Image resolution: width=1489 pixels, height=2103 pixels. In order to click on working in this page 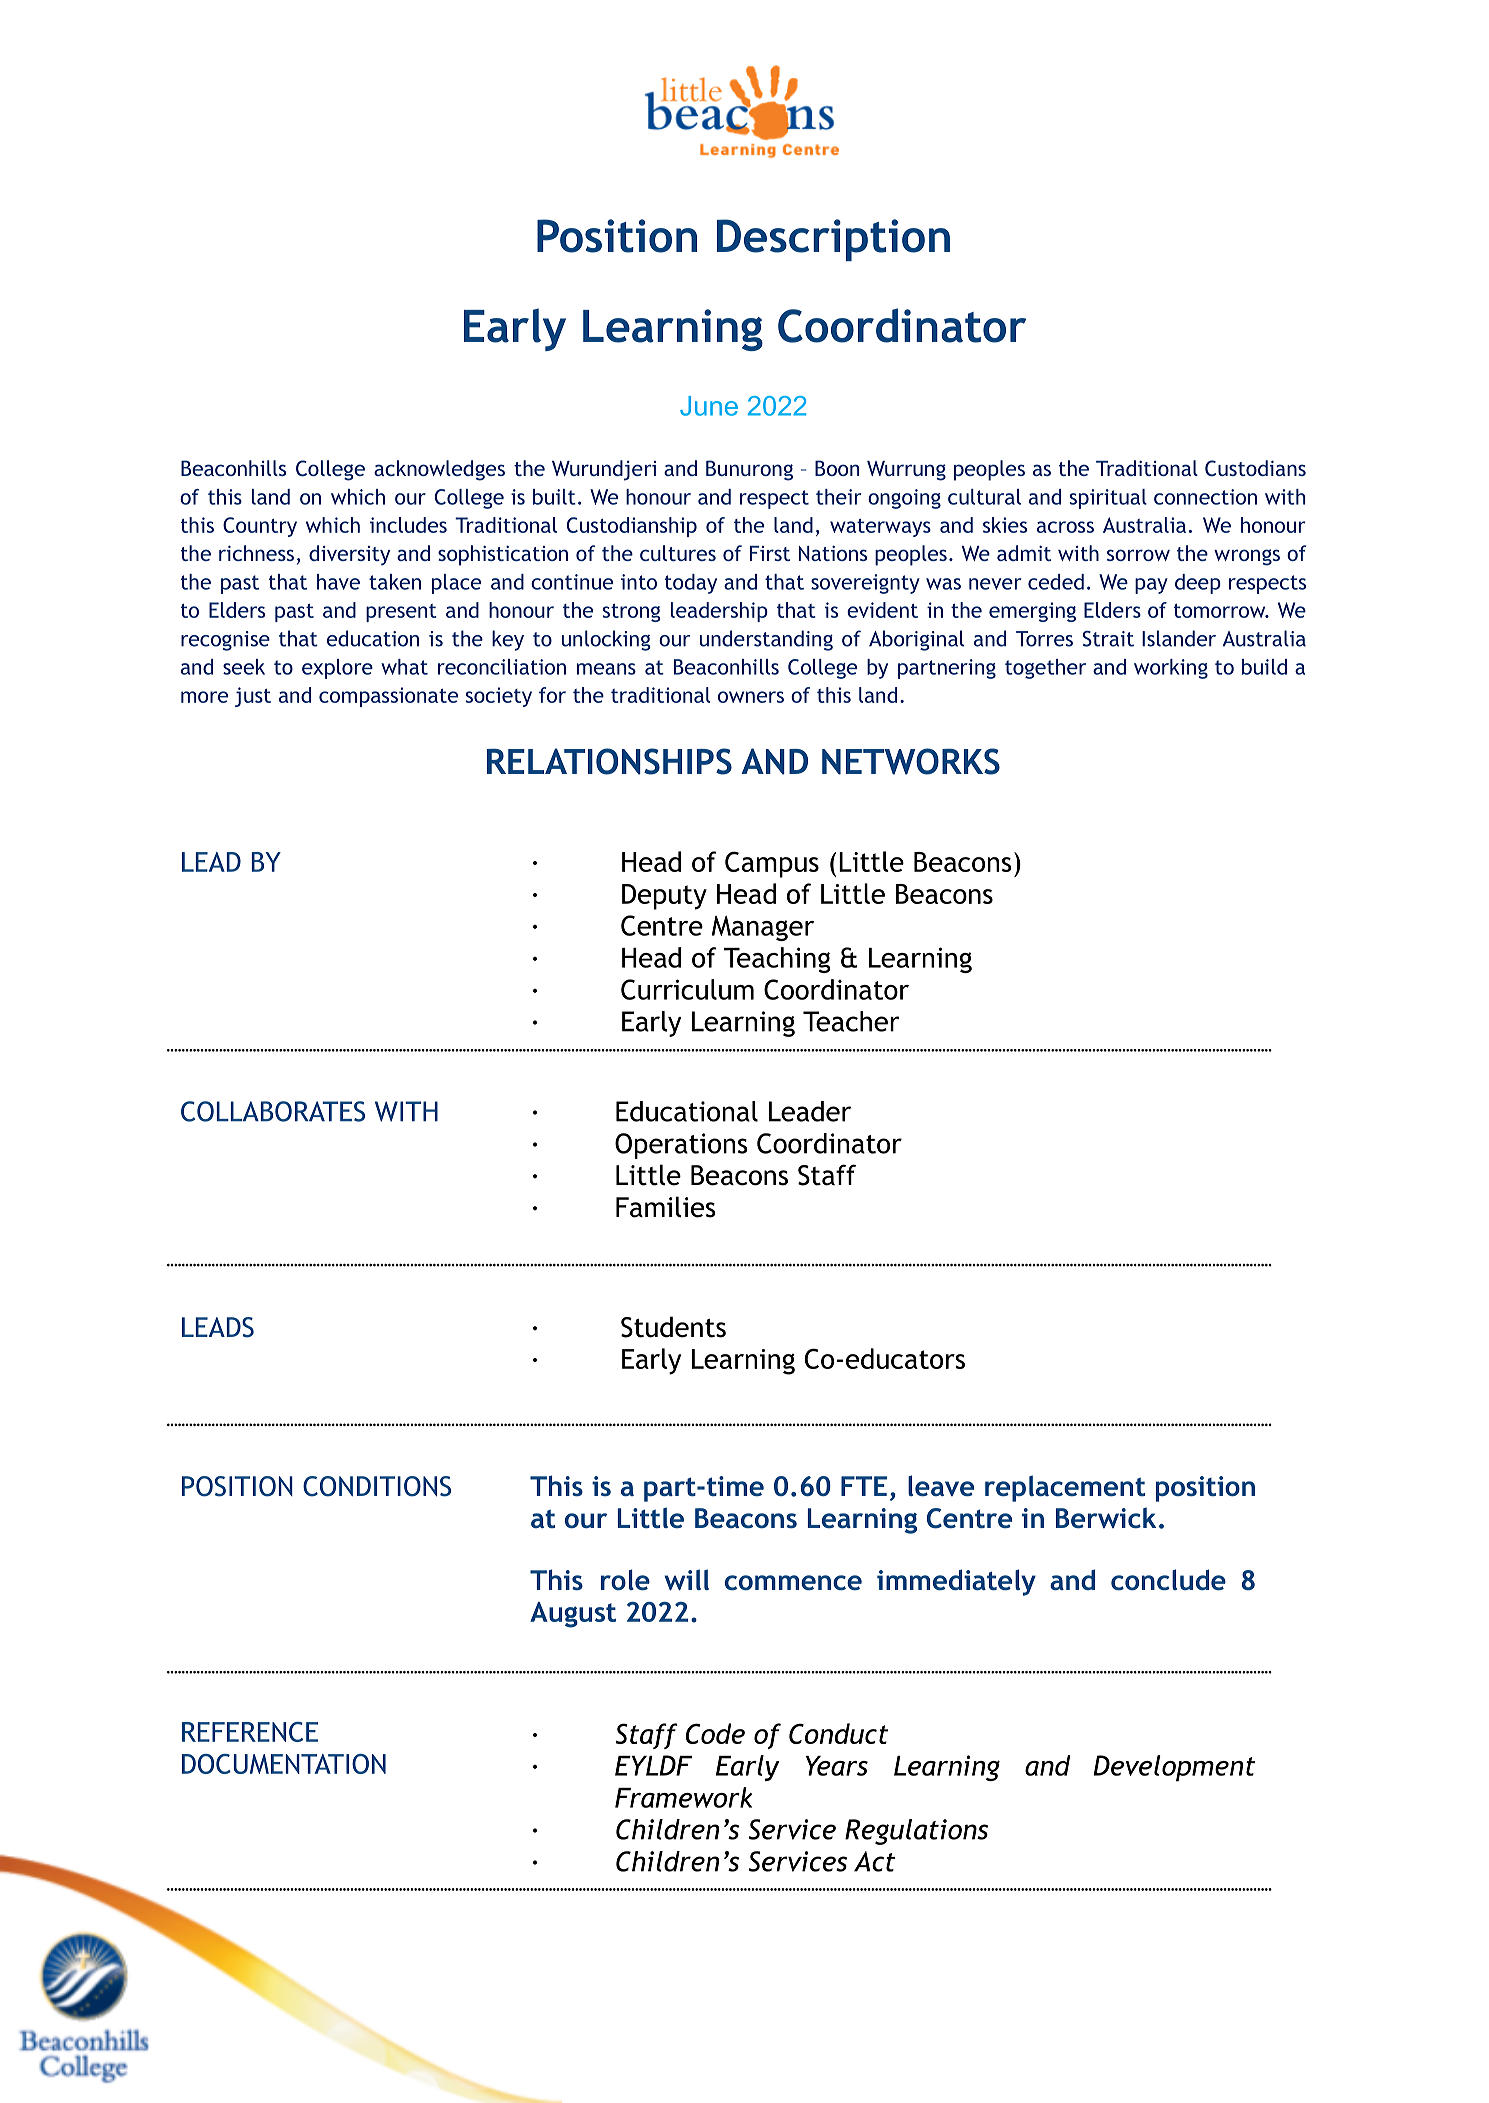, I will do `click(1171, 669)`.
